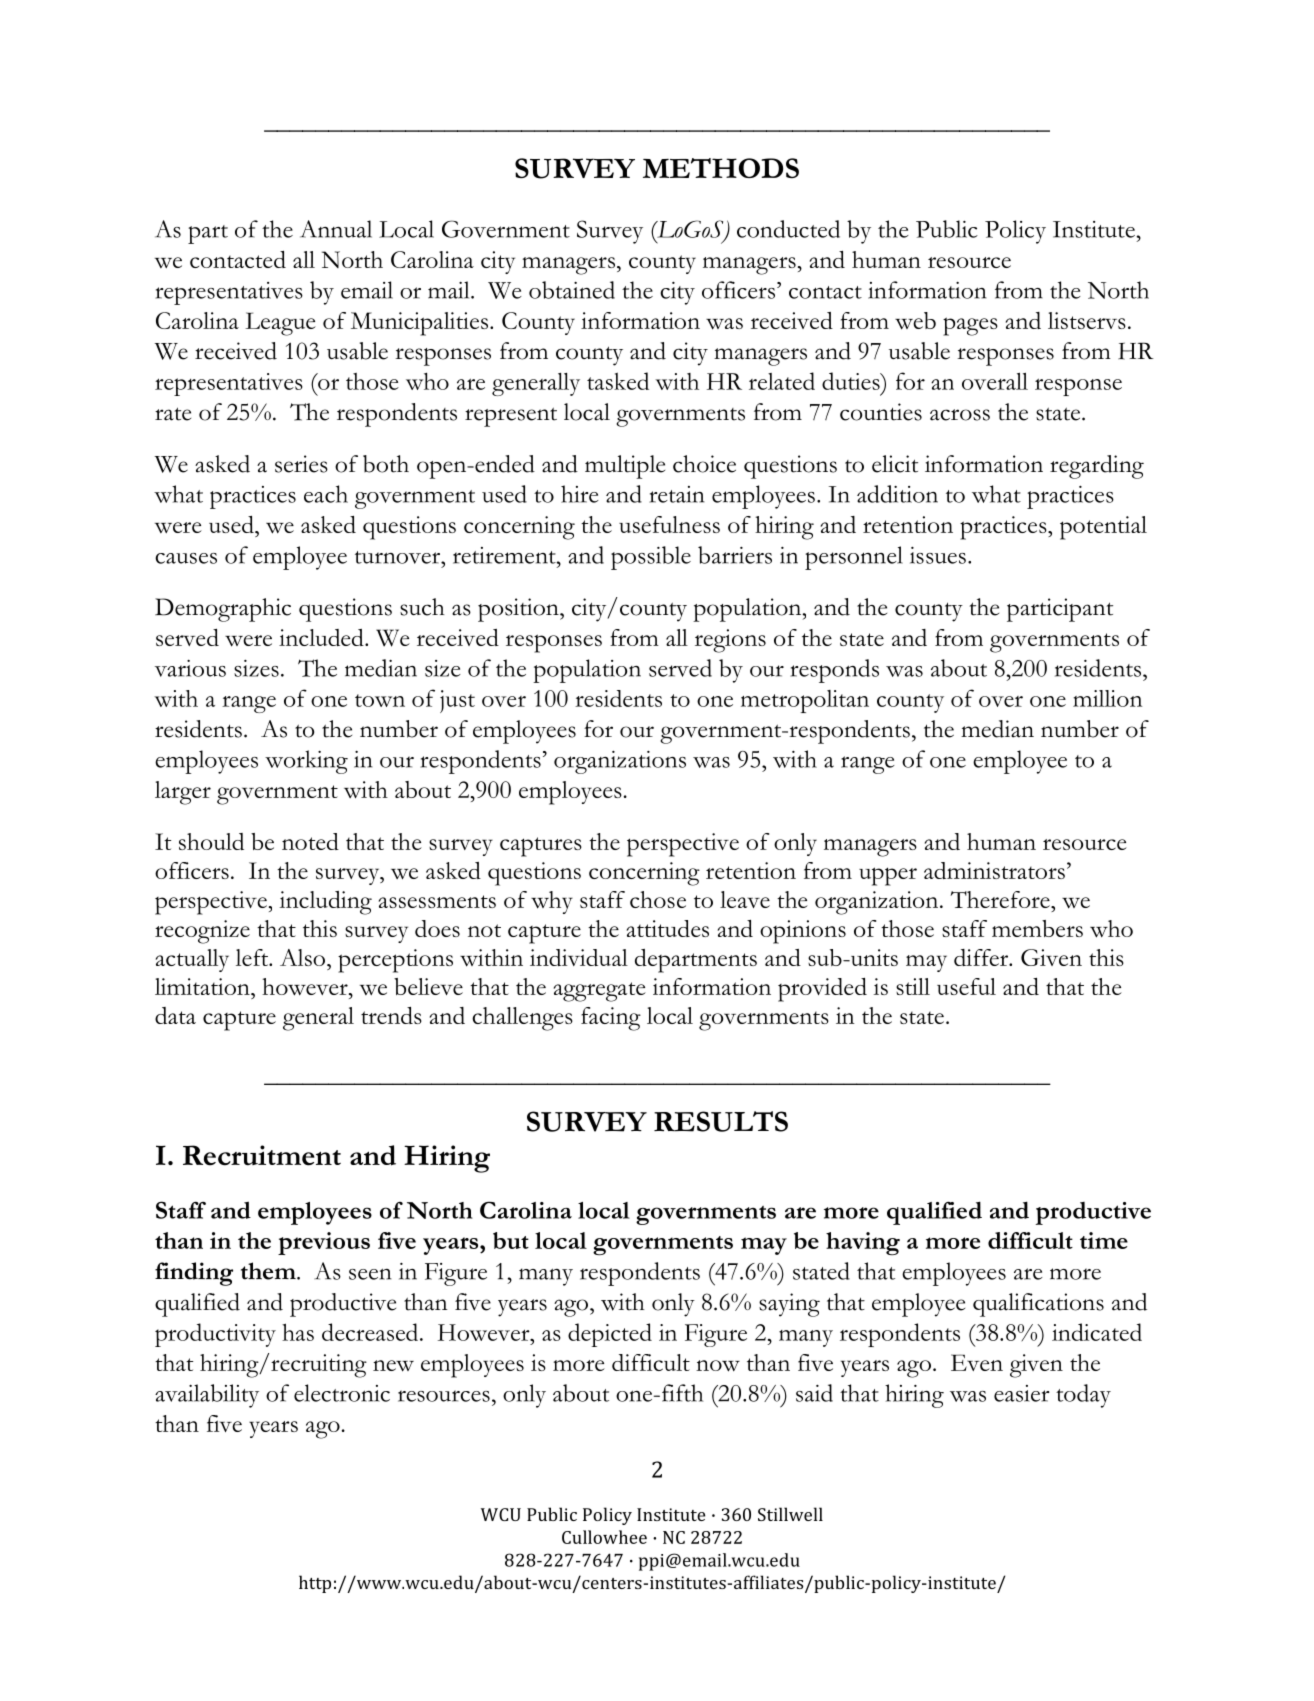 This screenshot has width=1314, height=1701. What do you see at coordinates (326, 494) in the screenshot?
I see `each` at bounding box center [326, 494].
